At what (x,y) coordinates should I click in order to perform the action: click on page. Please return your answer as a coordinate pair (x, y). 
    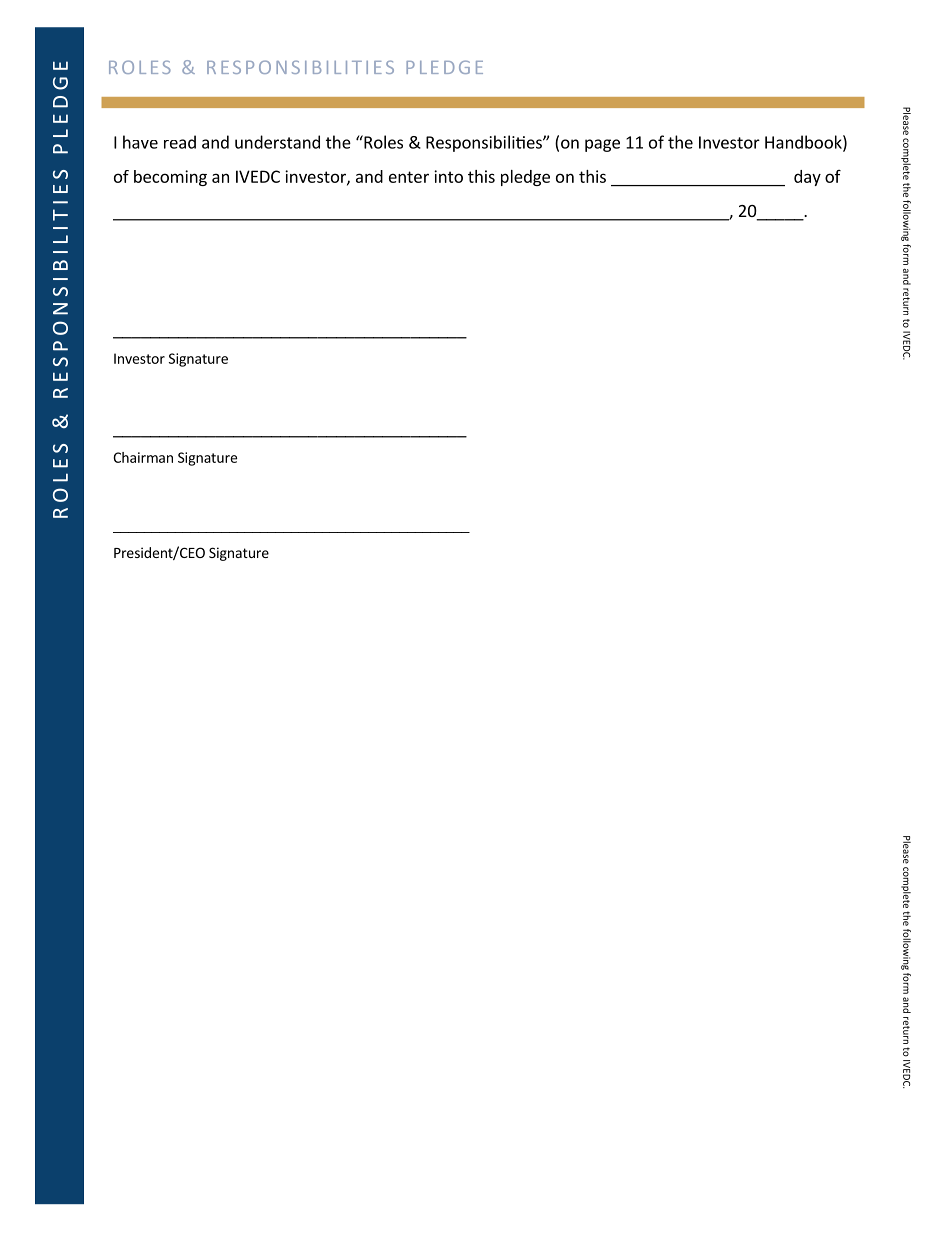
    Looking at the image, I should click on (602, 145).
